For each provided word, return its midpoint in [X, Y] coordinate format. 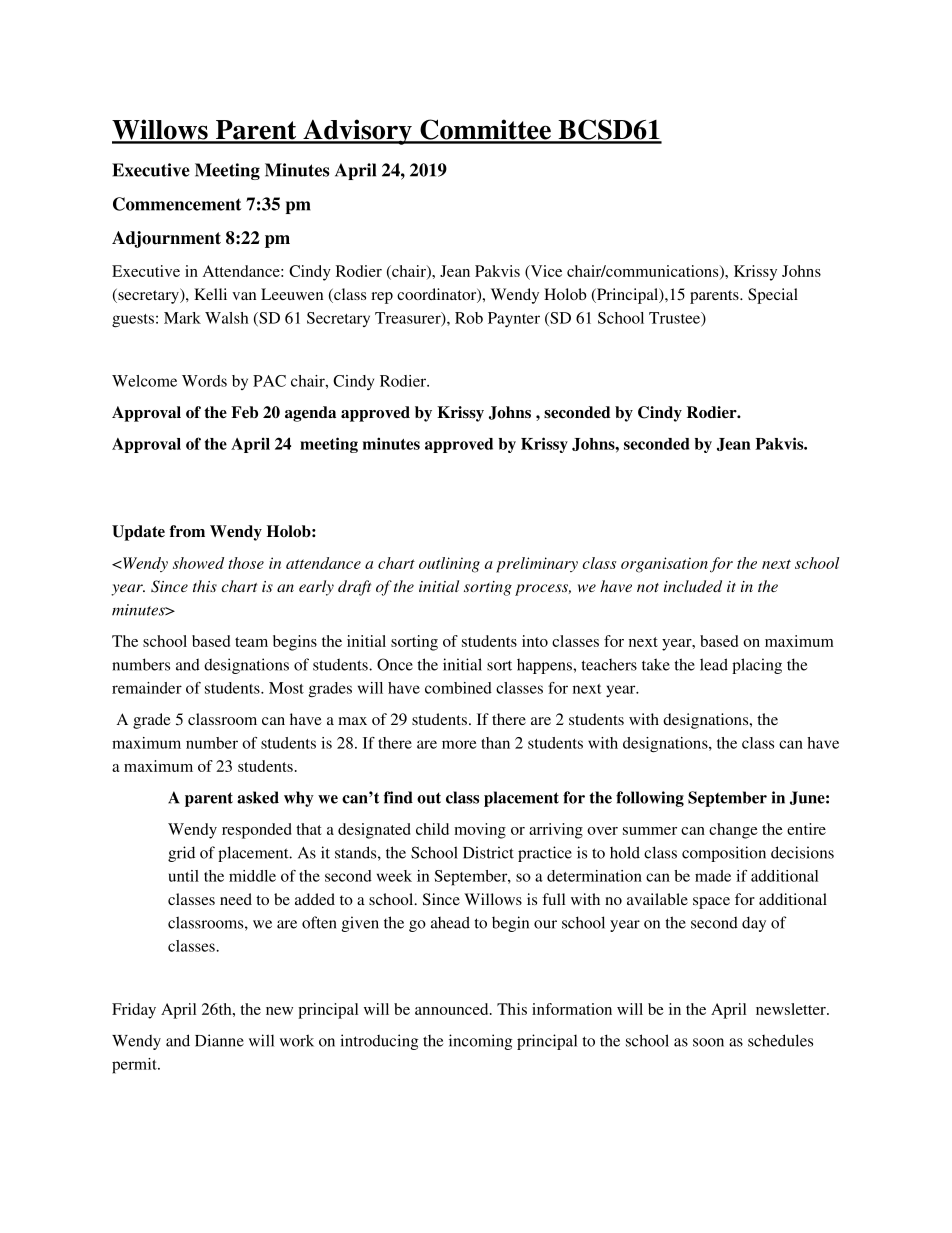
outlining [449, 565]
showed [198, 563]
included [693, 586]
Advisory [357, 132]
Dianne [219, 1040]
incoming [480, 1042]
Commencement [177, 204]
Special [773, 296]
